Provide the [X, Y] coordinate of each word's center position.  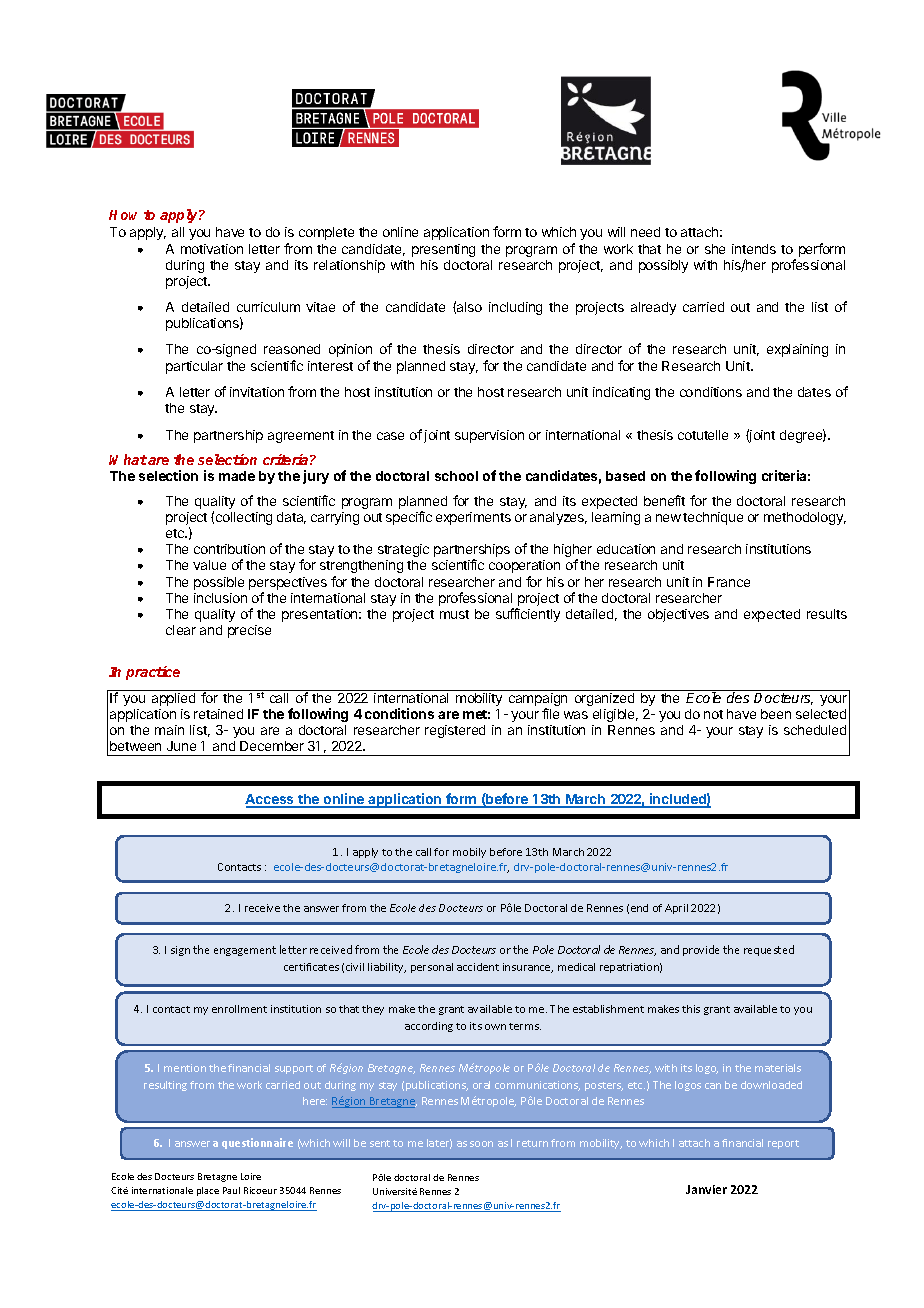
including [515, 308]
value [209, 565]
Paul [231, 1190]
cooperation [524, 566]
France [729, 582]
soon [481, 1144]
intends [754, 249]
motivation [212, 249]
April [676, 909]
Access [271, 800]
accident [478, 967]
